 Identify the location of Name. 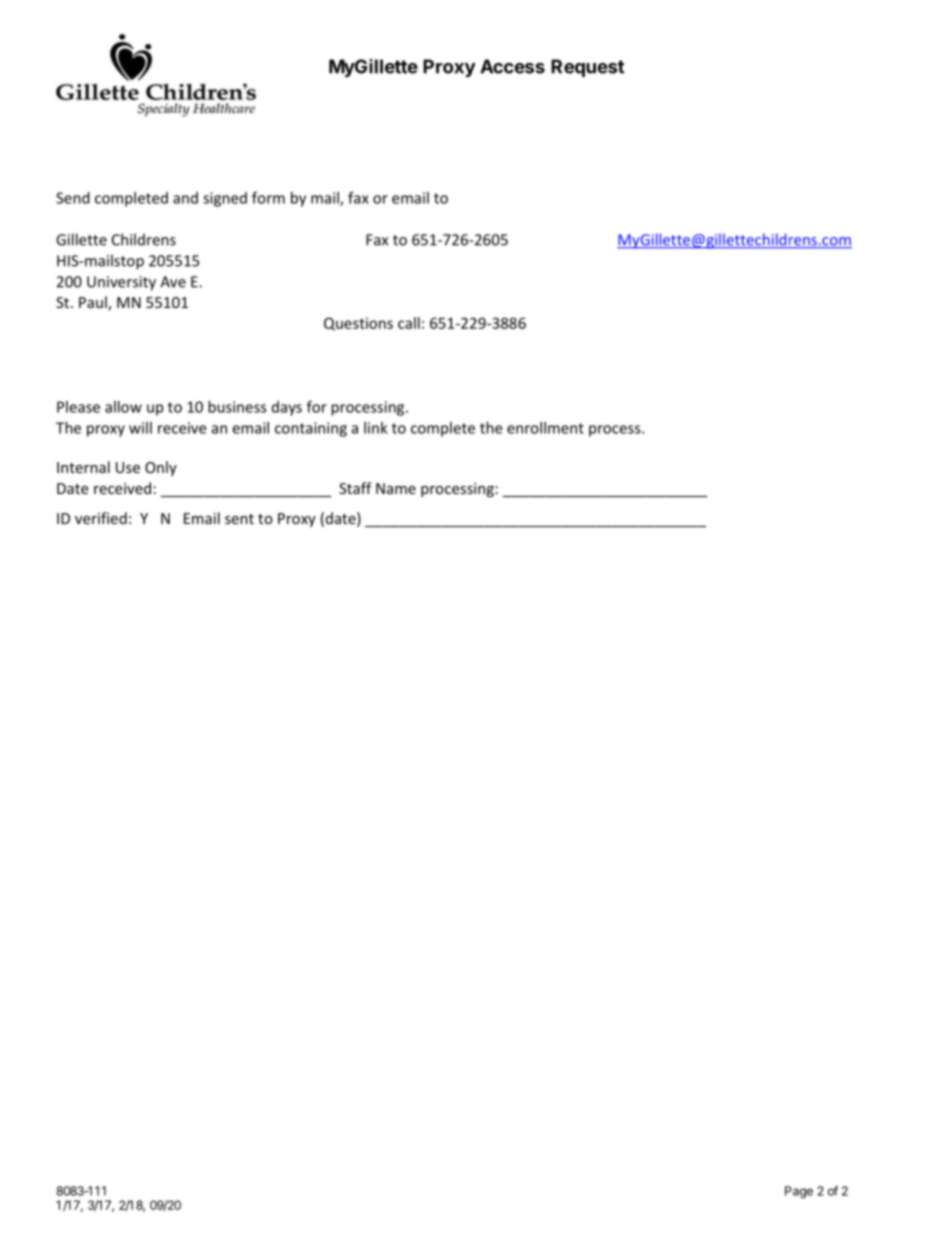
(396, 488).
